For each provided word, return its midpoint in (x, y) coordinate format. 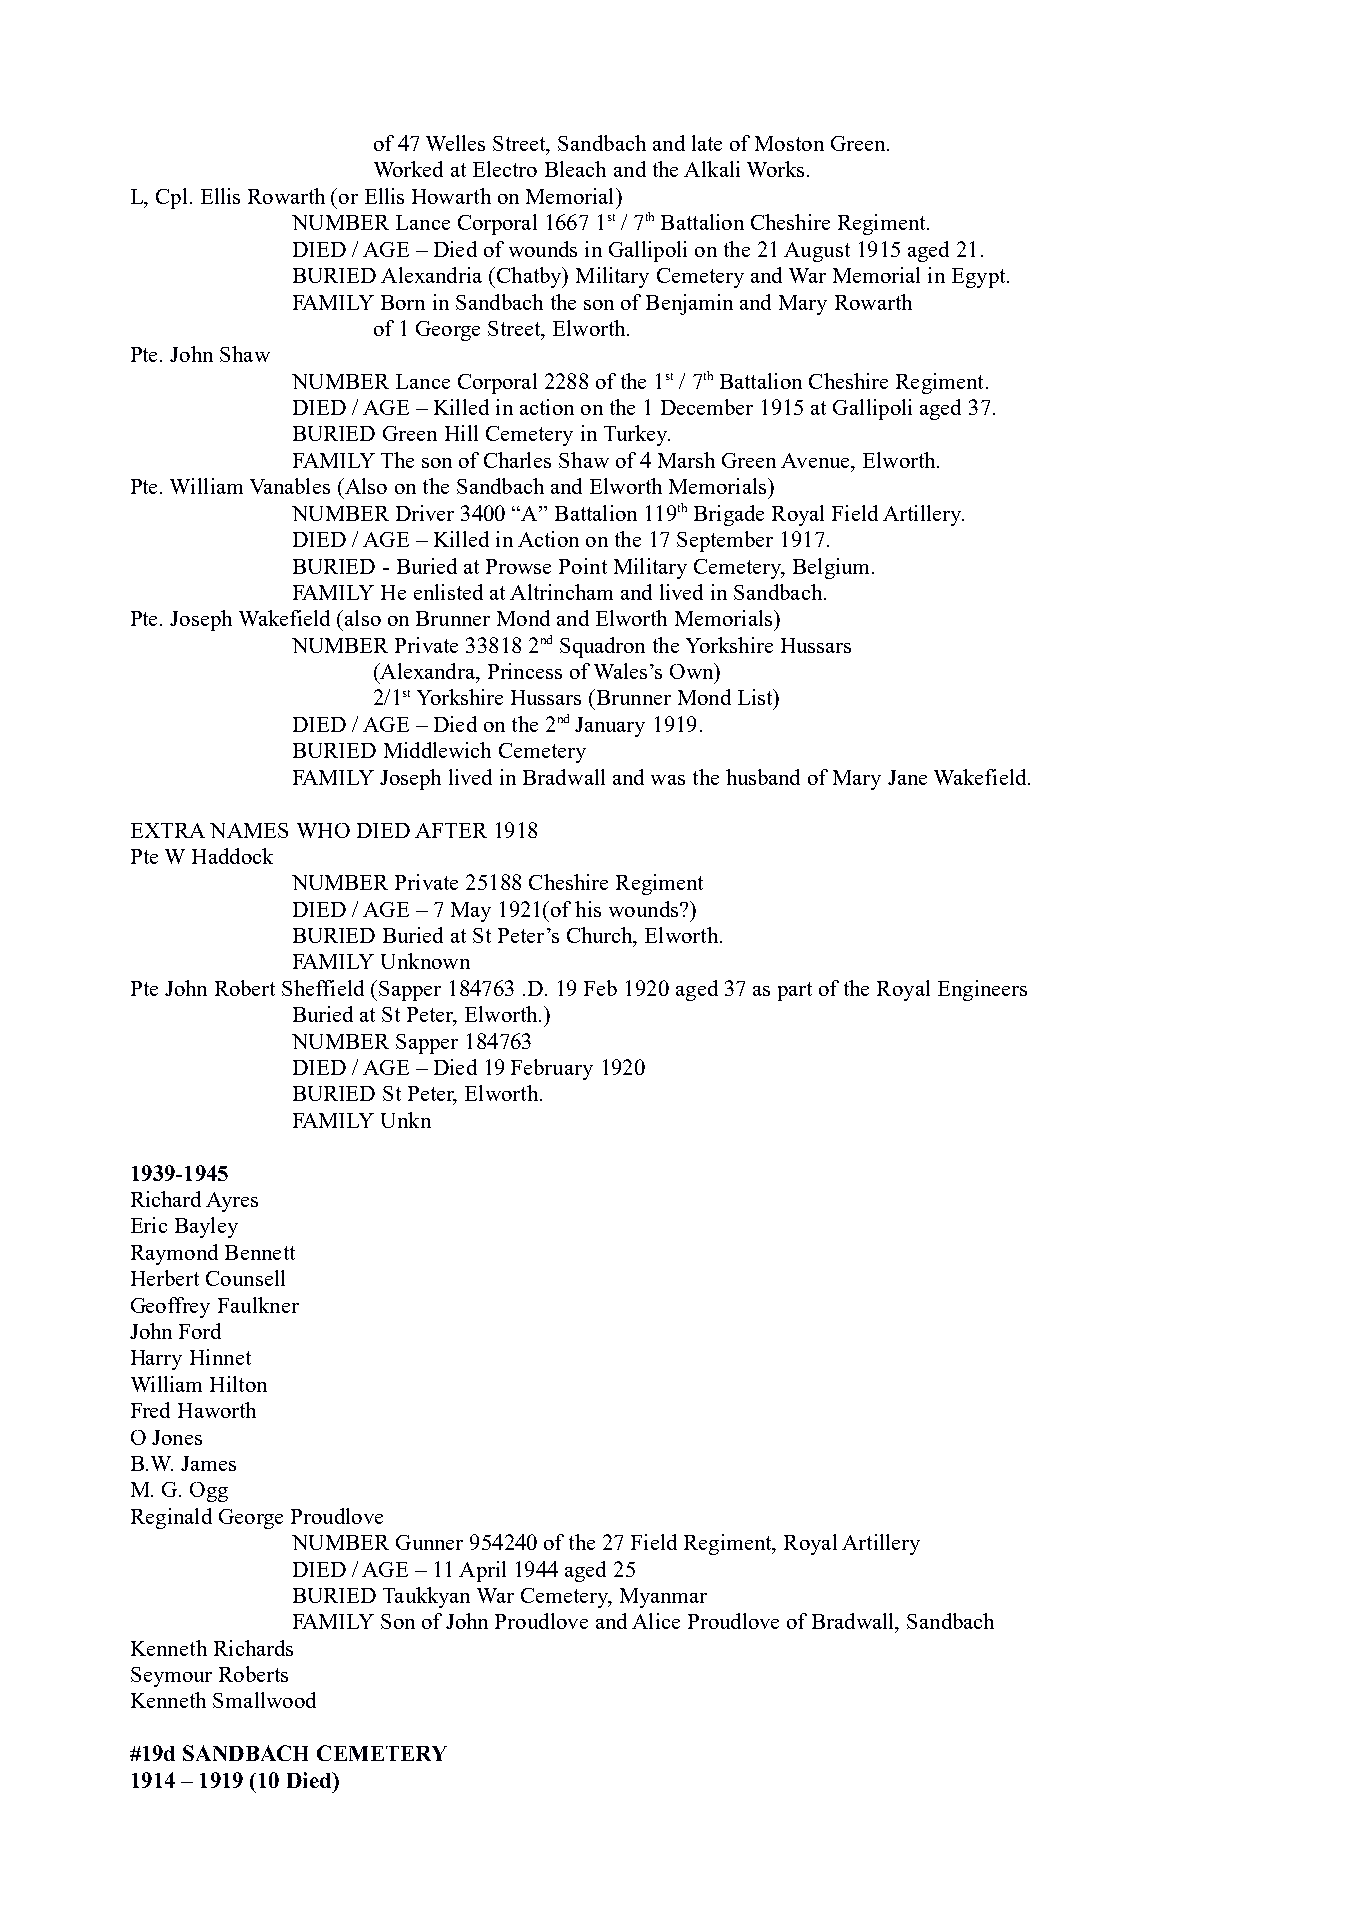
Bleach (575, 169)
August (817, 252)
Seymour (171, 1677)
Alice (656, 1621)
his (588, 909)
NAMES (249, 830)
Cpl (171, 198)
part (795, 991)
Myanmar (663, 1598)
